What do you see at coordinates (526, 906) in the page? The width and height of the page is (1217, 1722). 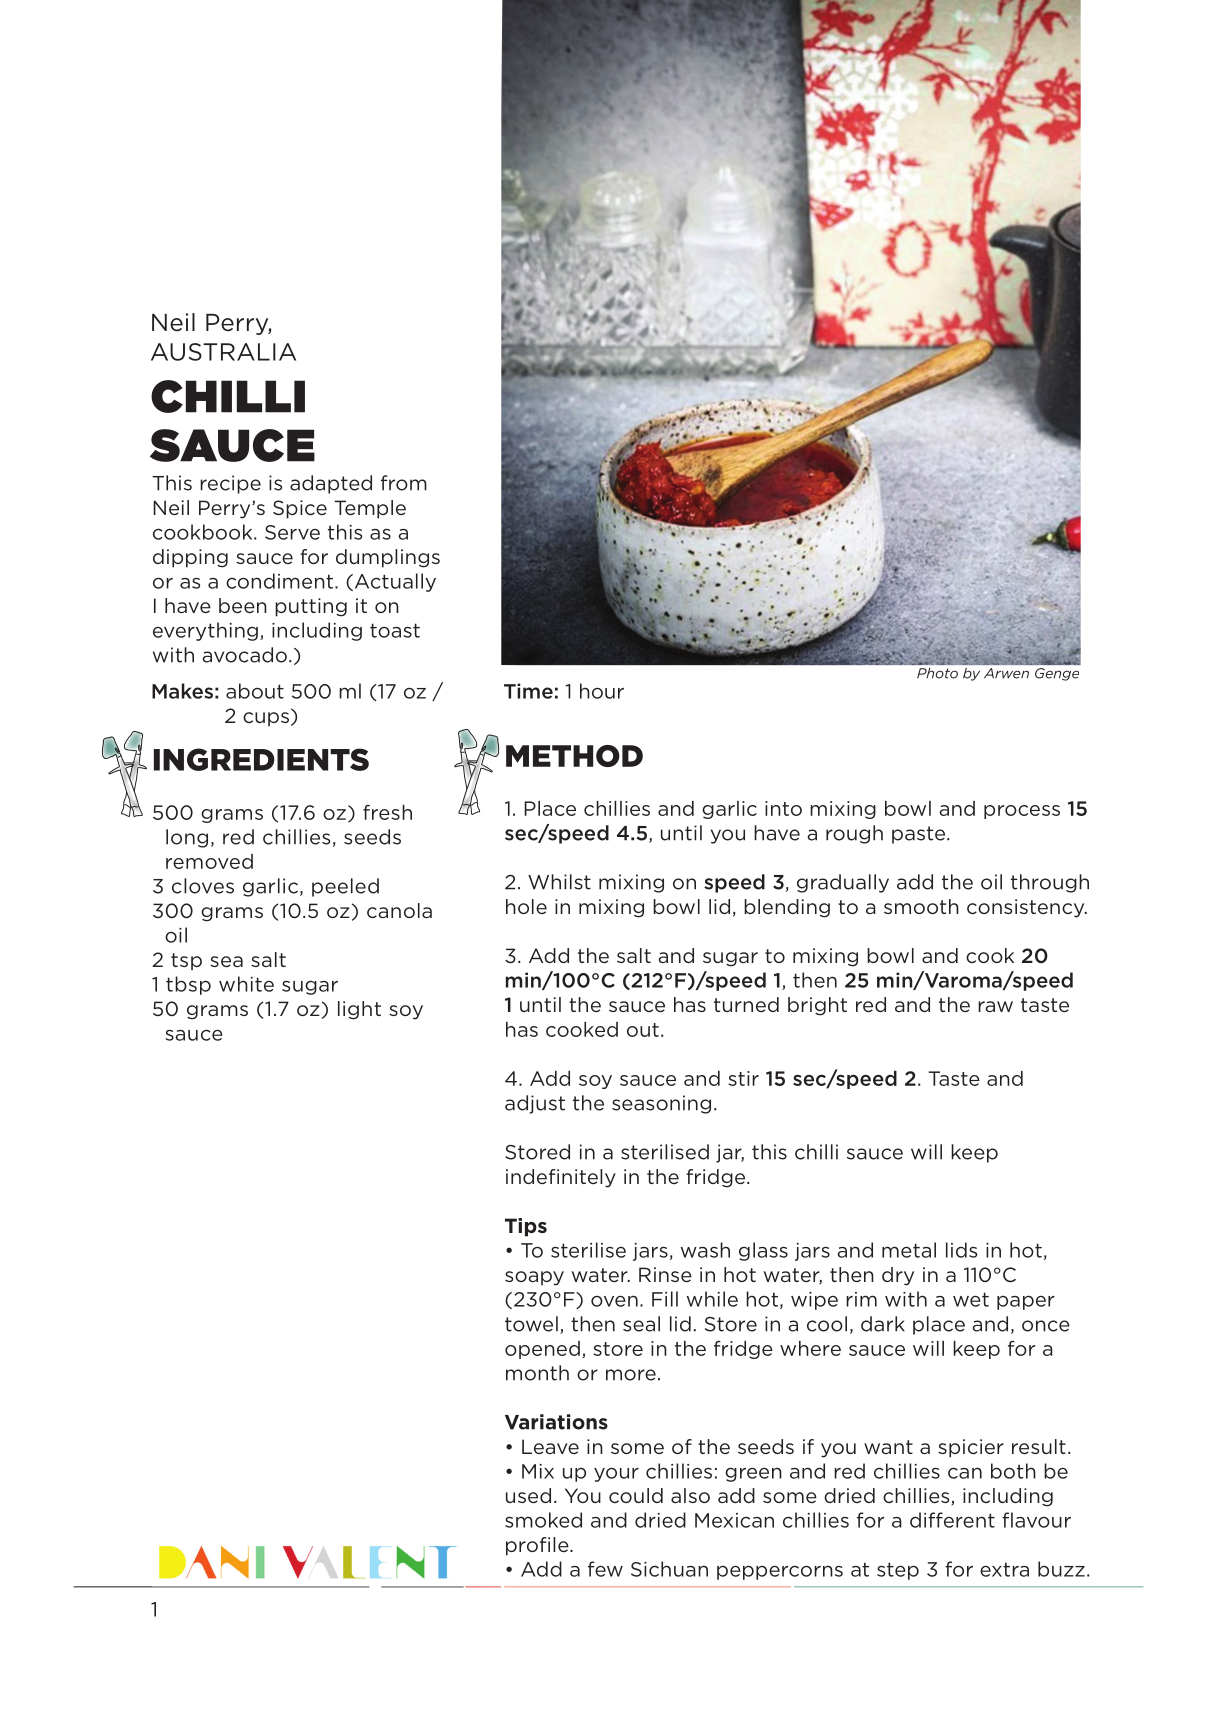 I see `hole` at bounding box center [526, 906].
